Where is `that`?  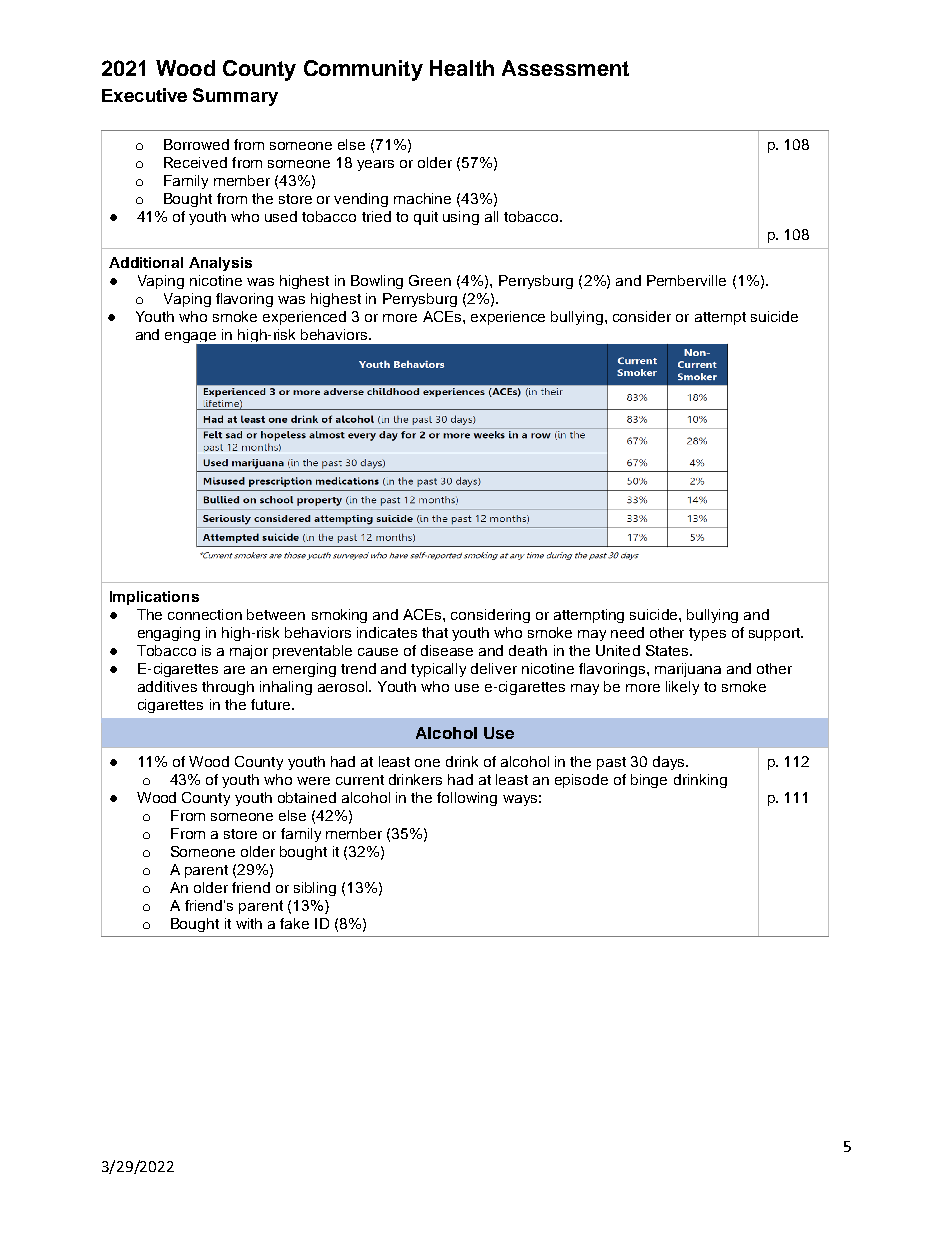
that is located at coordinates (435, 632).
